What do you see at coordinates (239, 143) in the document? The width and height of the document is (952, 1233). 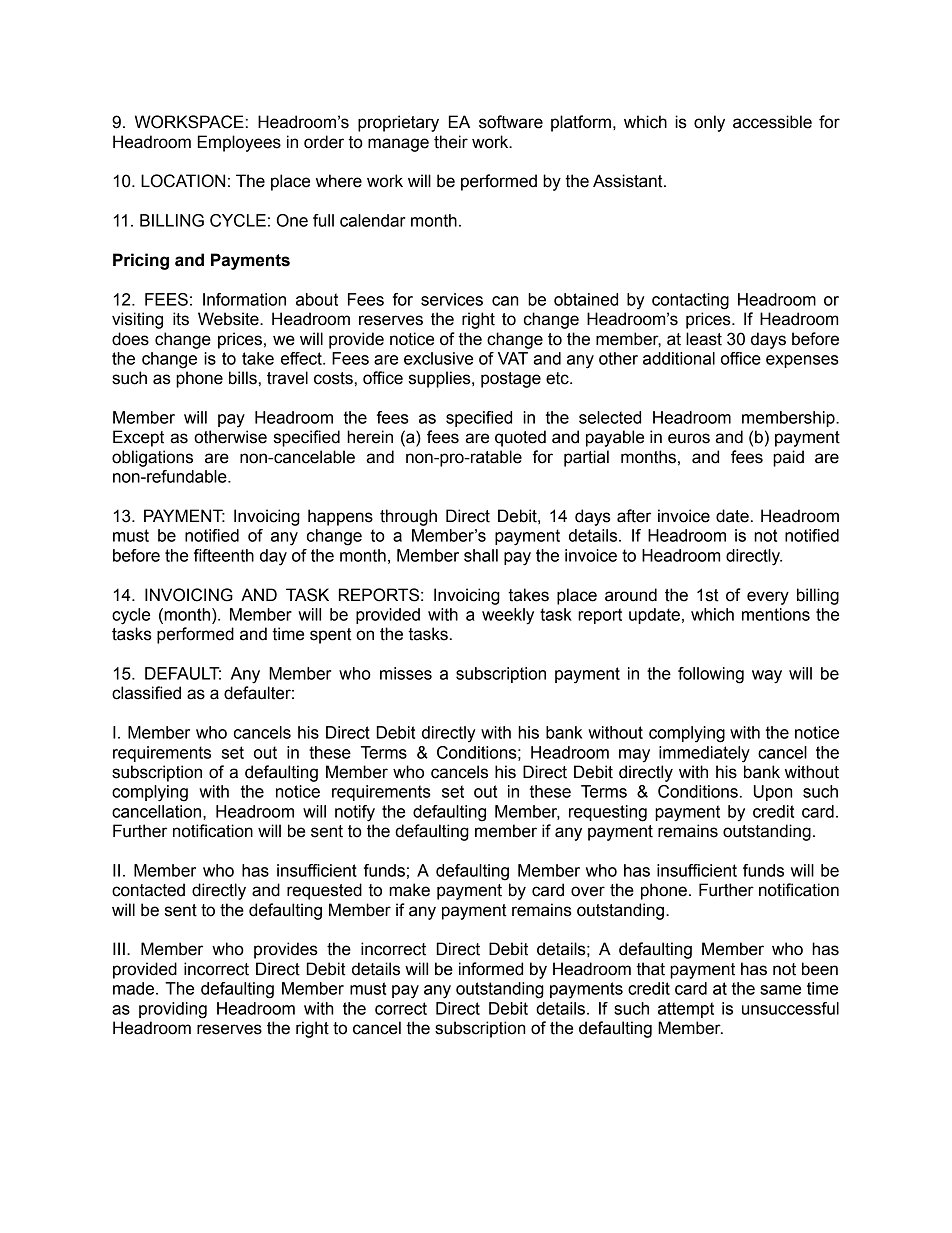 I see `Employees` at bounding box center [239, 143].
